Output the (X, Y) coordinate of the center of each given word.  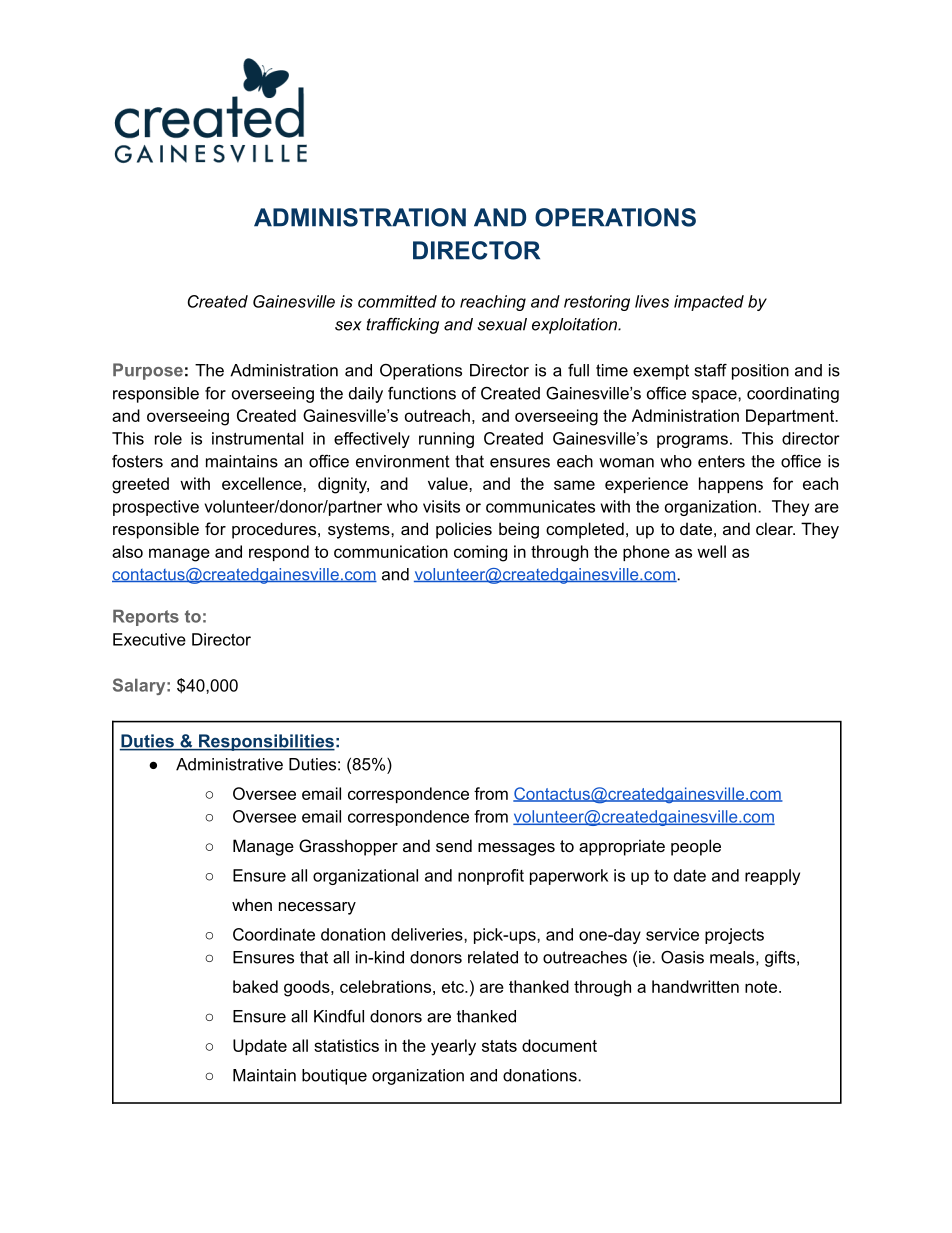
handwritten (695, 986)
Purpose (148, 371)
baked (255, 986)
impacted (709, 303)
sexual (502, 324)
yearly (453, 1047)
